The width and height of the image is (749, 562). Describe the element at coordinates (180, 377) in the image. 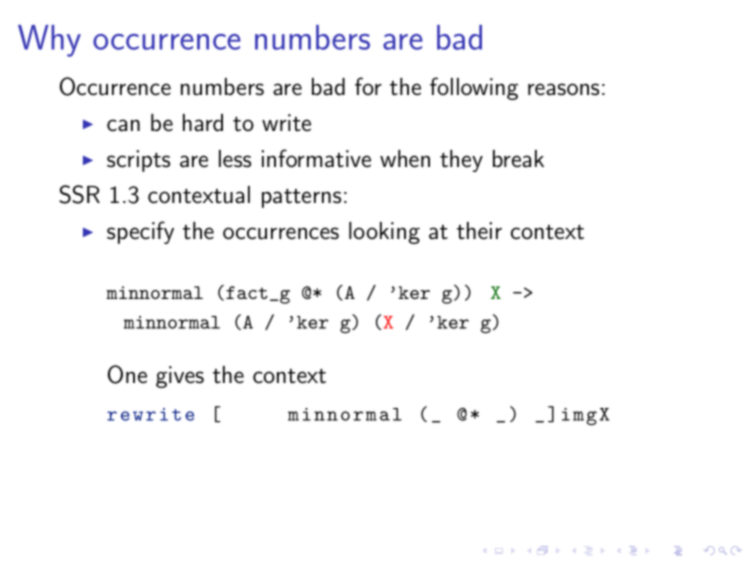

I see `gives` at that location.
